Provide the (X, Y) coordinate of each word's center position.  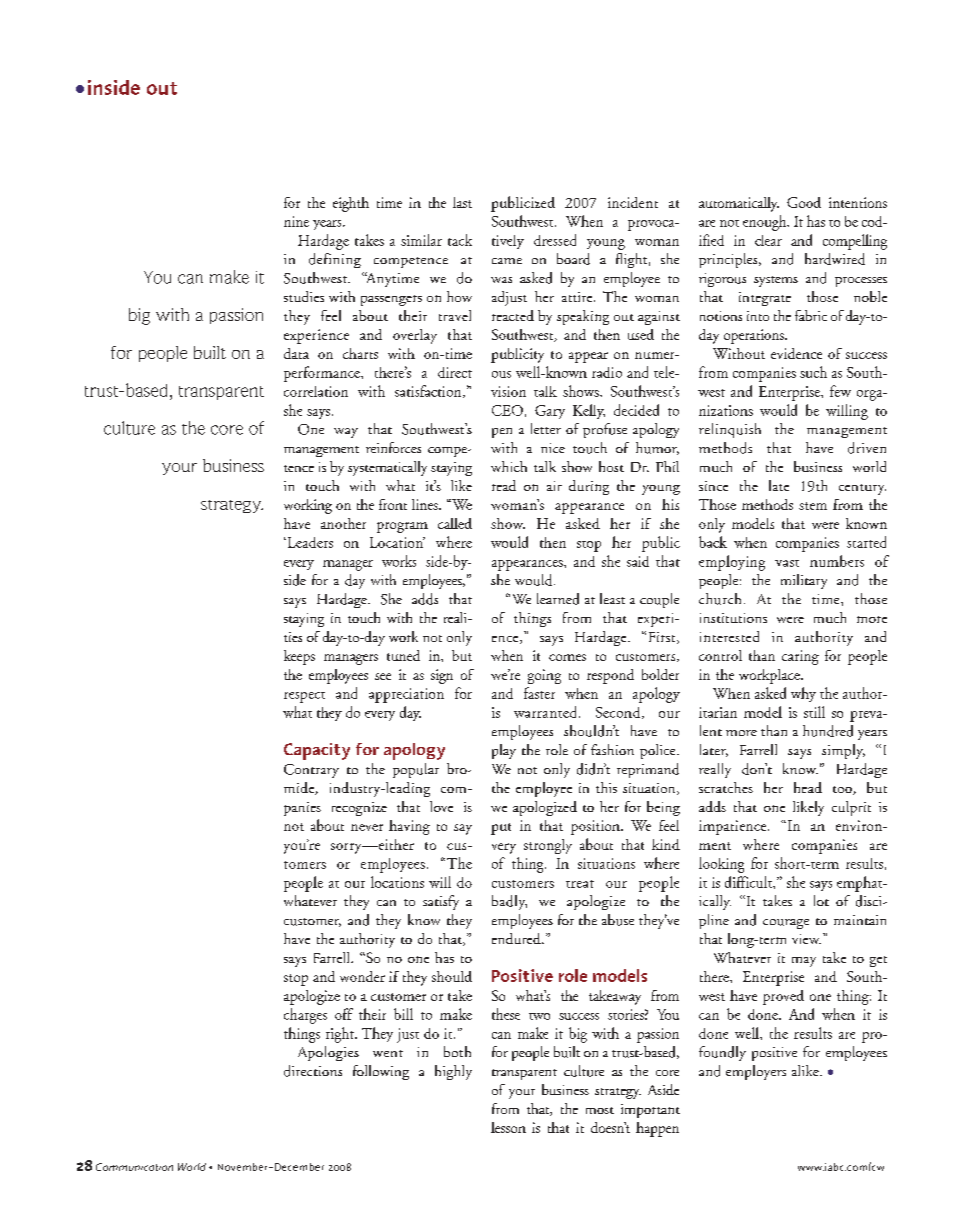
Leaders (309, 542)
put (501, 829)
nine (296, 221)
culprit (851, 808)
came (507, 261)
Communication (134, 1167)
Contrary (311, 771)
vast (787, 563)
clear (768, 240)
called (455, 523)
